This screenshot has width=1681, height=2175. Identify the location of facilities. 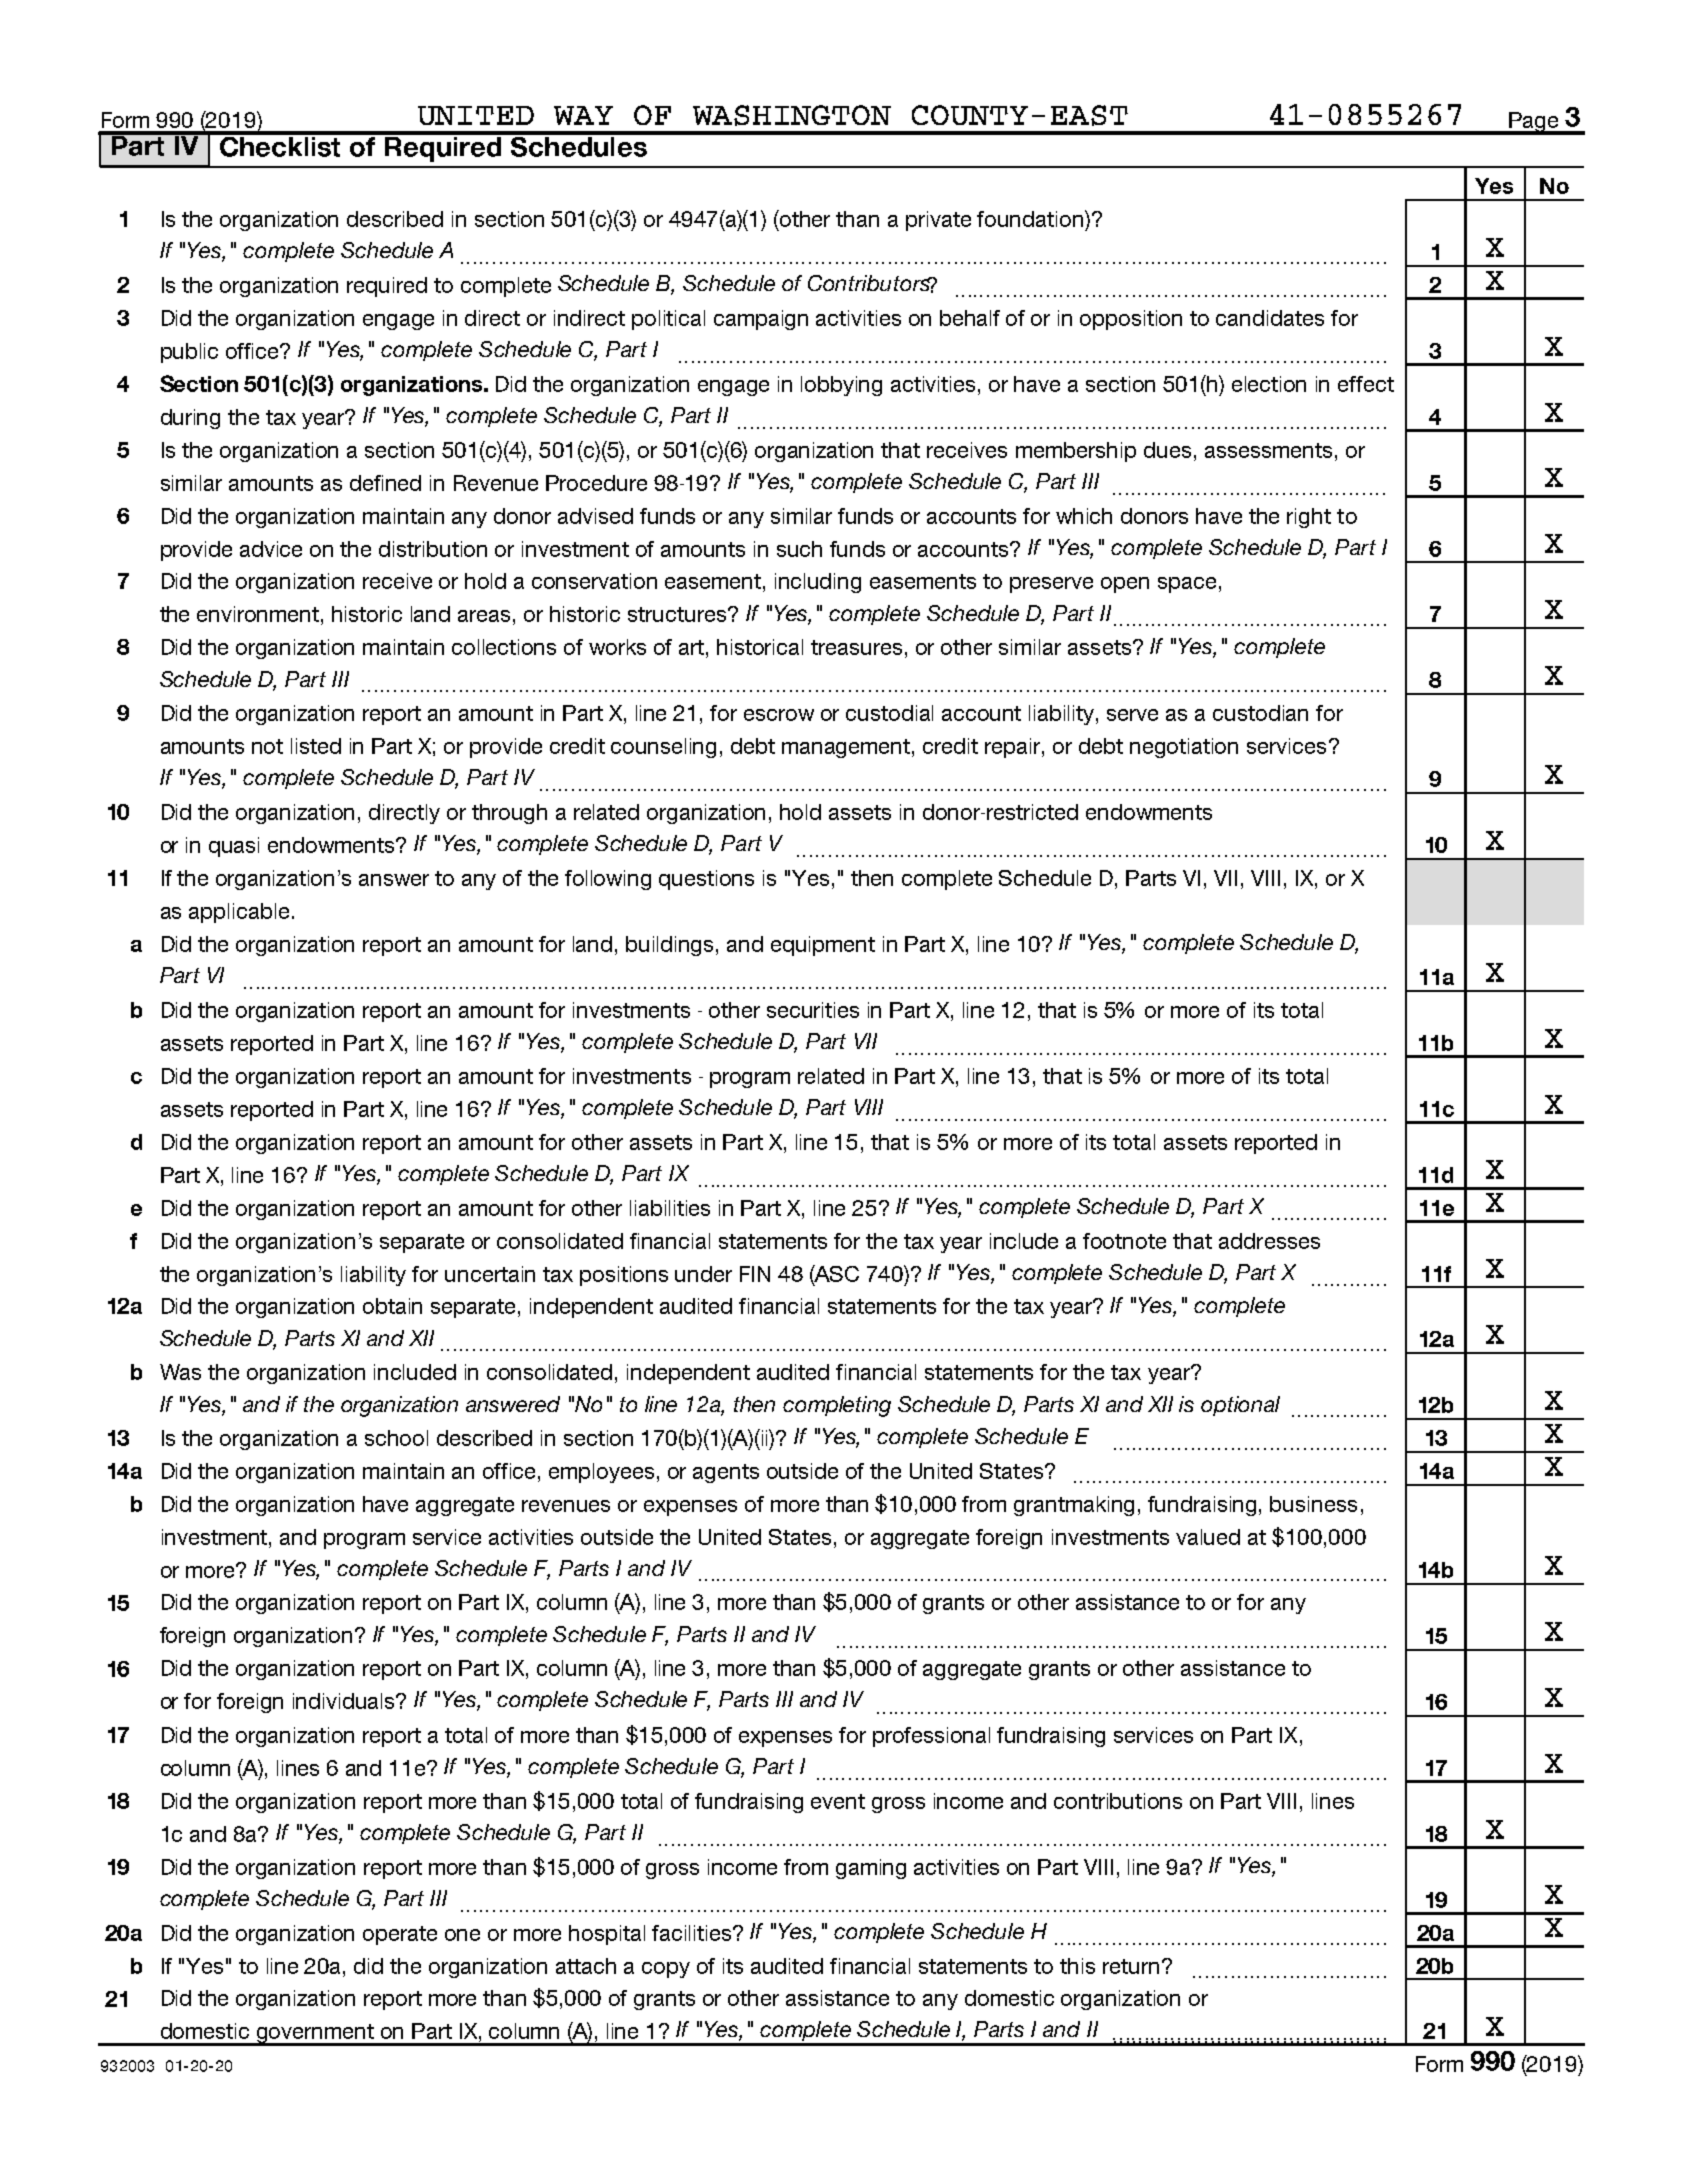
(693, 1933).
